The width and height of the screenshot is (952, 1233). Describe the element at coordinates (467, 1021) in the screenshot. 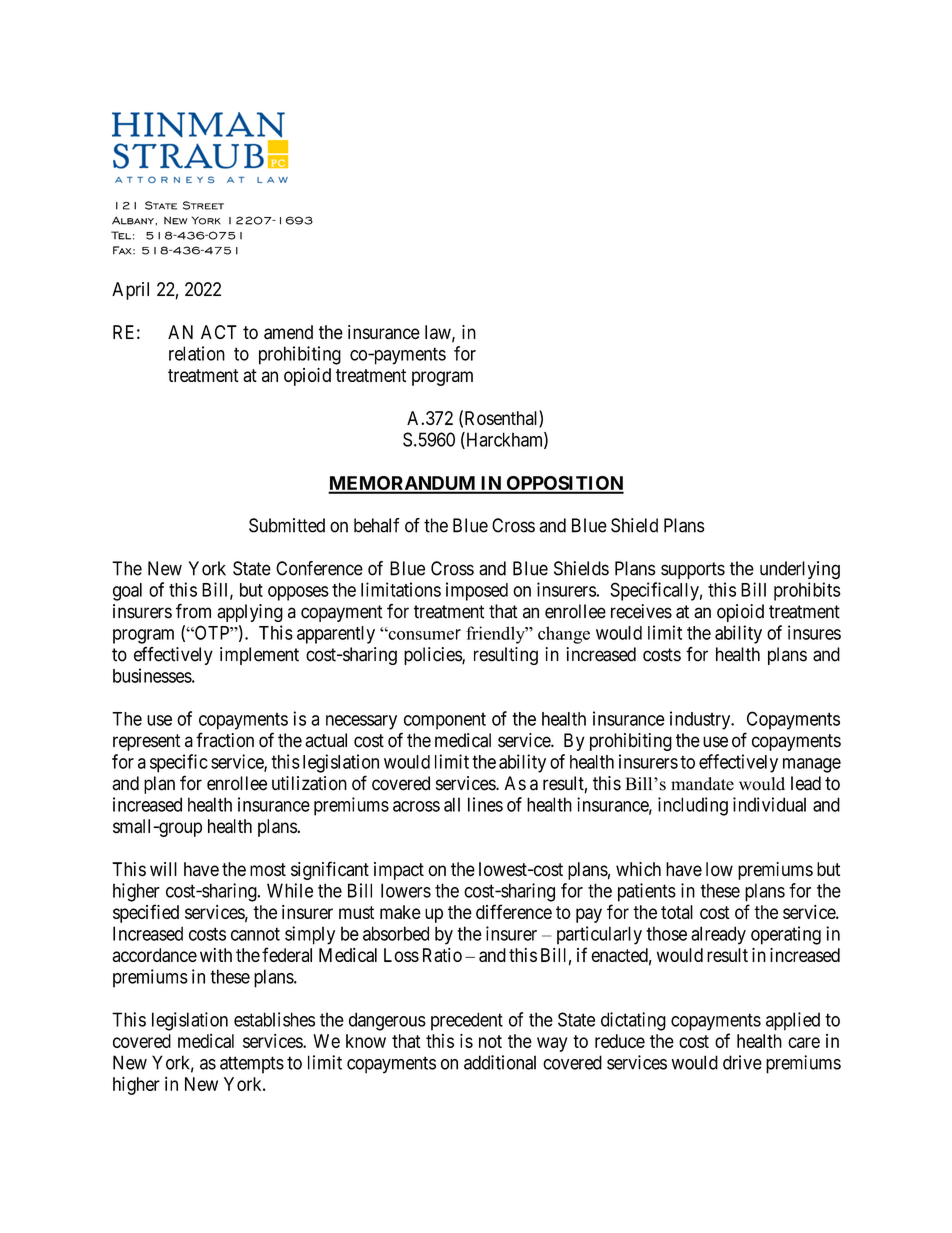

I see `precedent` at that location.
